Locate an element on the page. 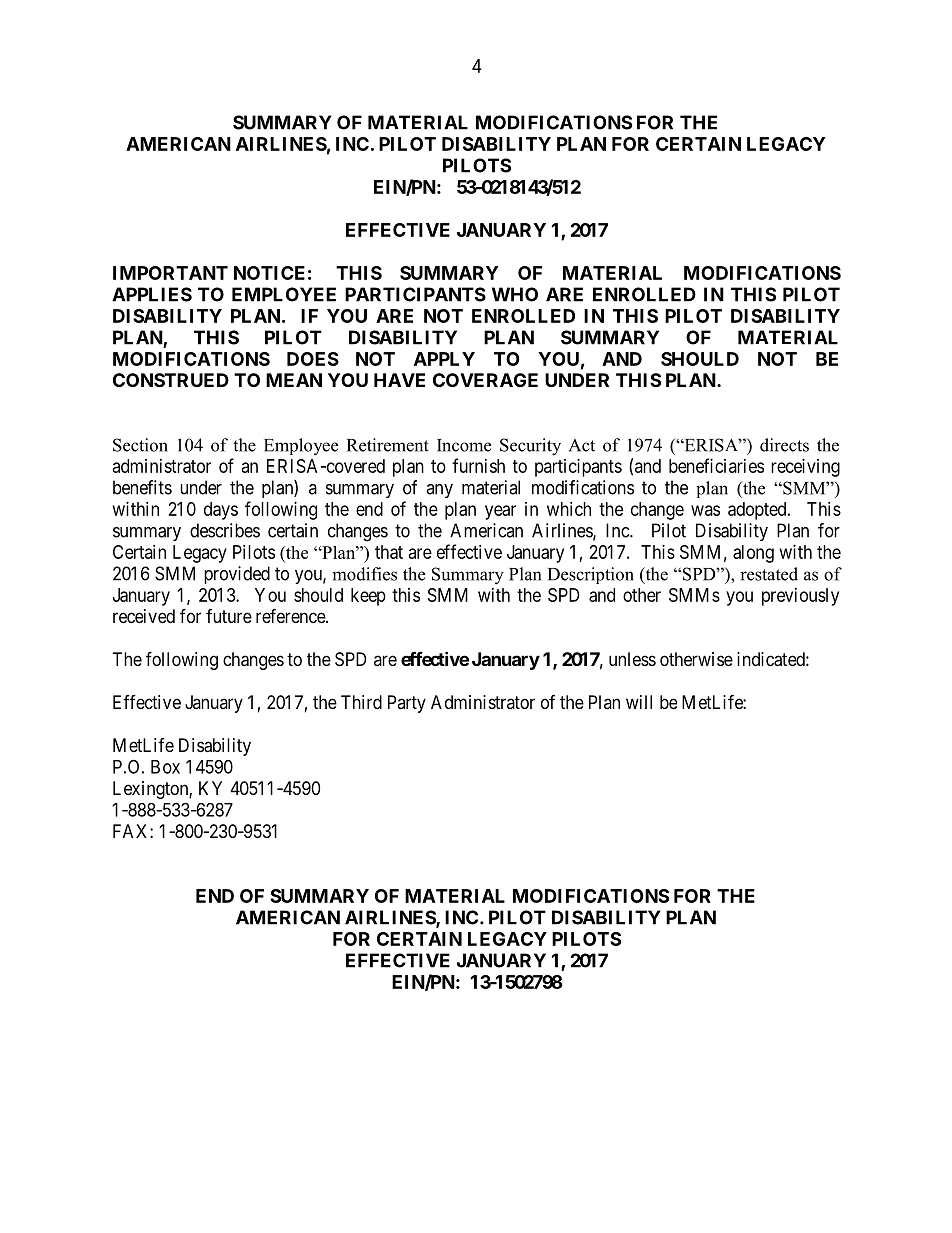 Image resolution: width=952 pixels, height=1233 pixels. WHO is located at coordinates (515, 294).
